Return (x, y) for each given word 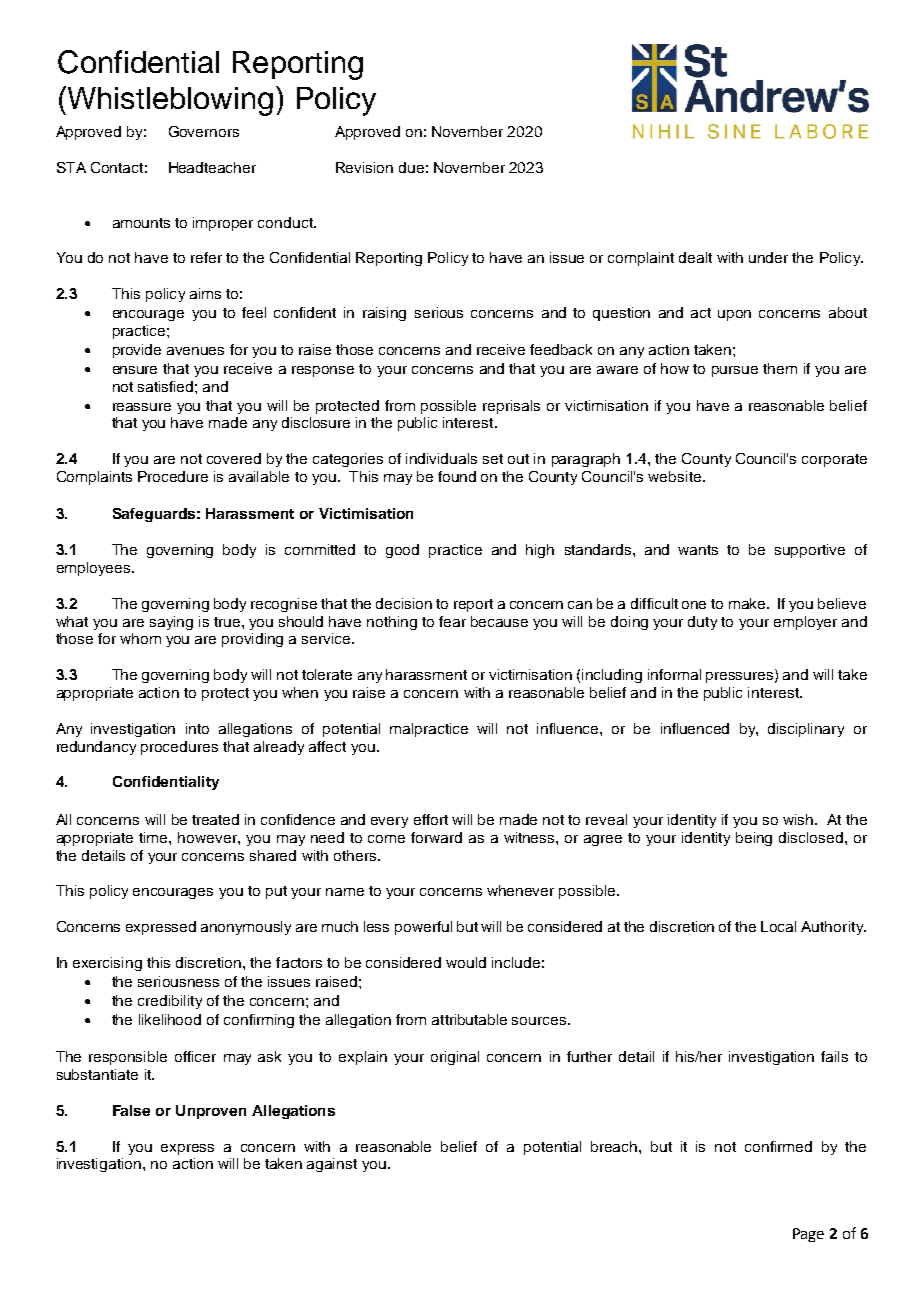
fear (452, 621)
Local (778, 926)
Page (808, 1235)
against (332, 1165)
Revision (364, 167)
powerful (423, 928)
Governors (204, 131)
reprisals (511, 407)
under (768, 257)
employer (805, 623)
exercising (107, 964)
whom (140, 638)
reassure (142, 407)
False (131, 1110)
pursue (735, 371)
